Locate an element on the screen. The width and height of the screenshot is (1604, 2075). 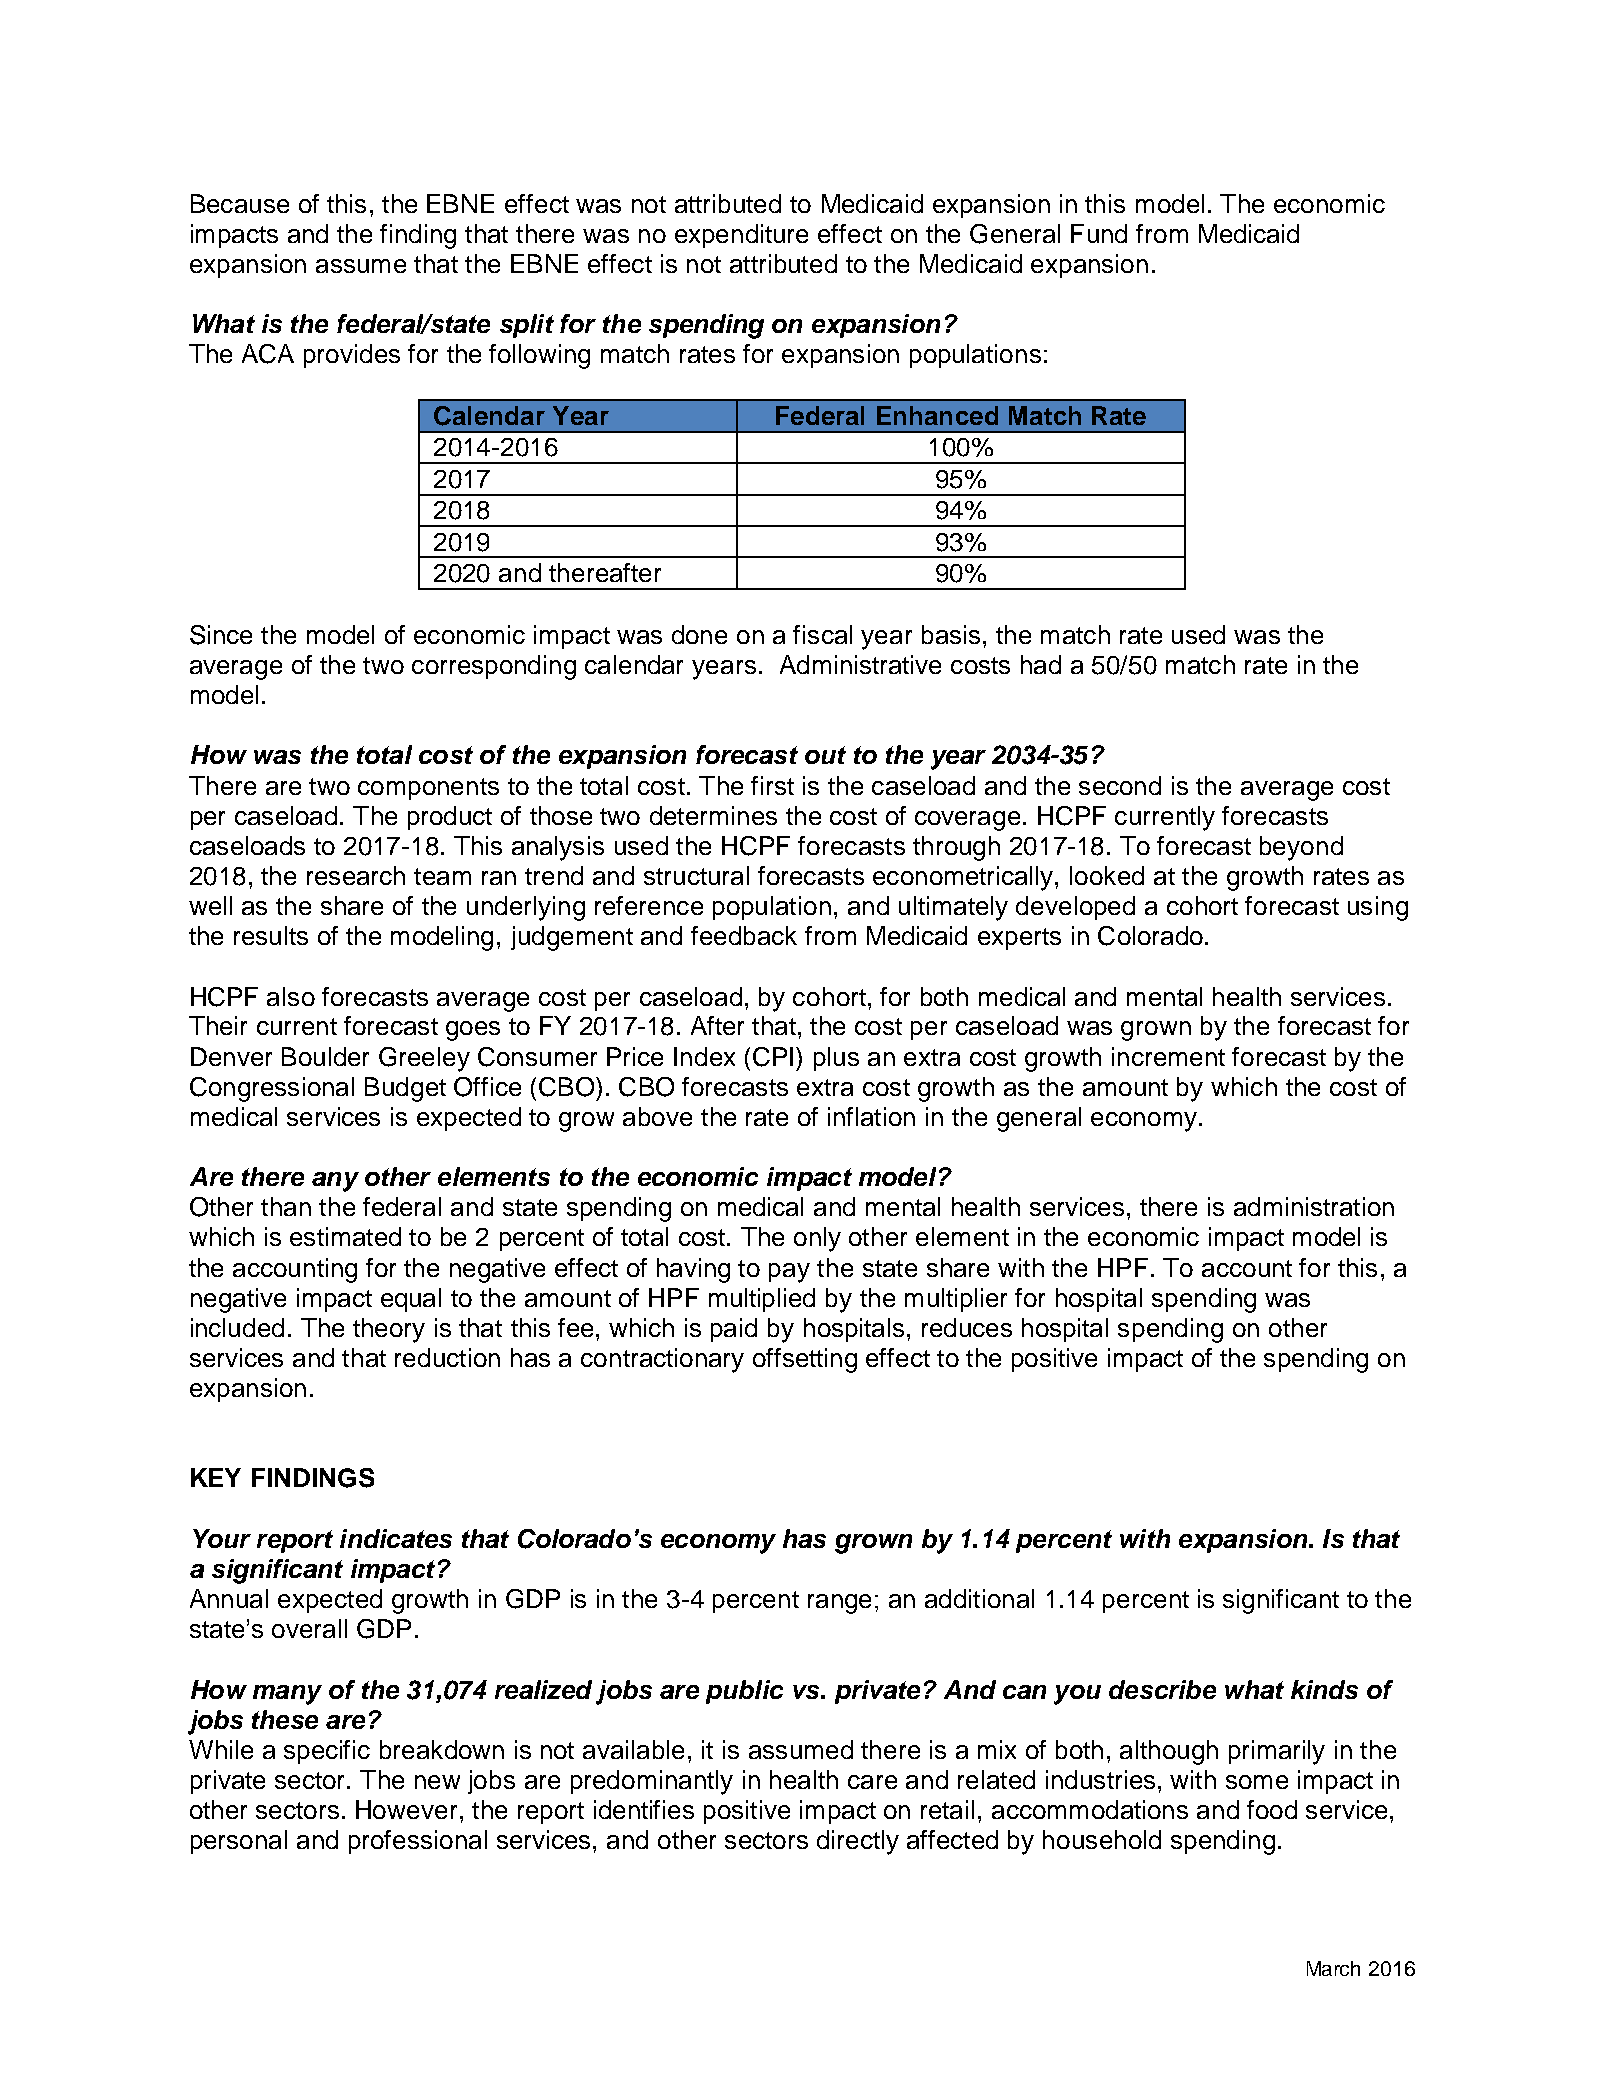
administration is located at coordinates (1314, 1206).
